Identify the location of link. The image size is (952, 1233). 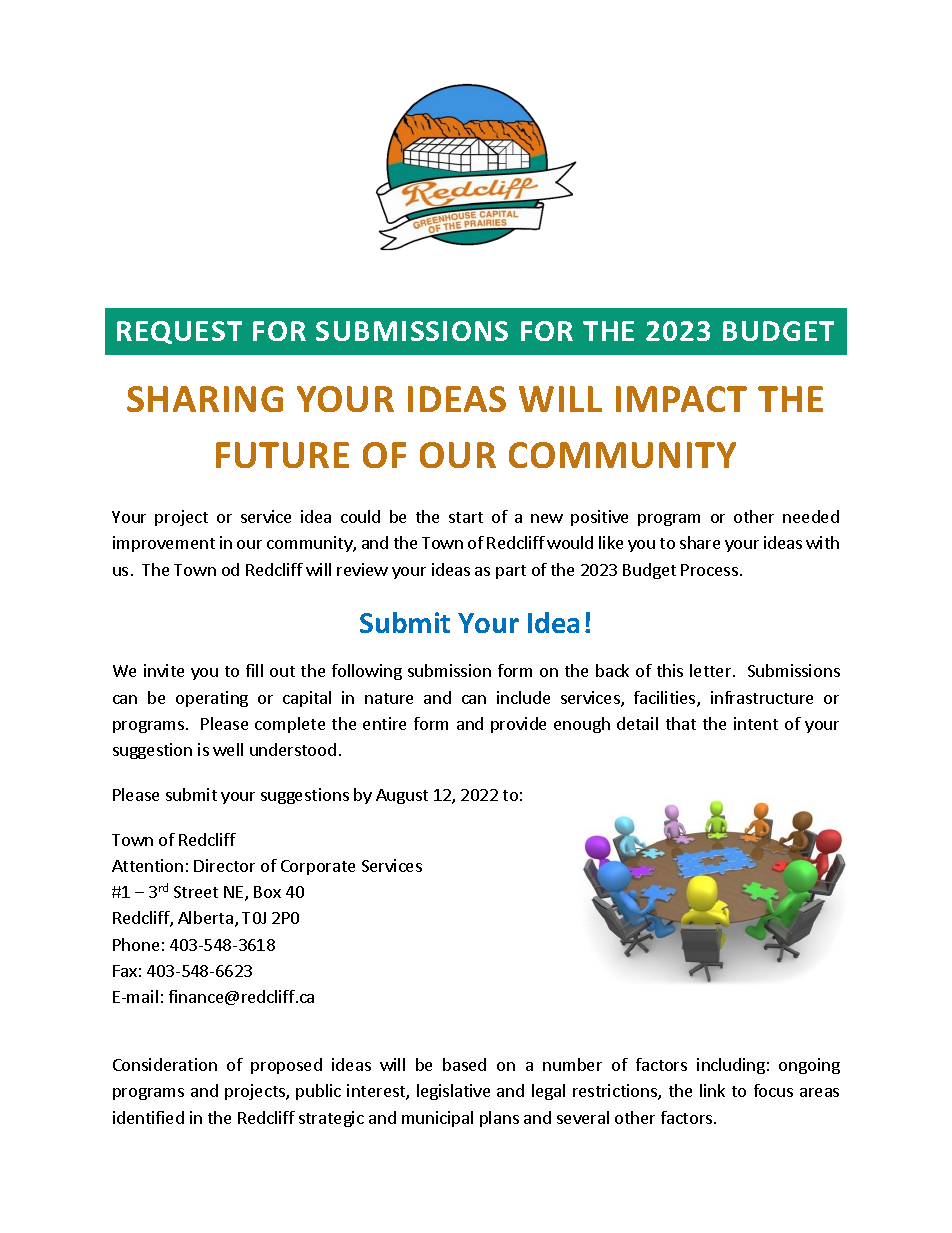
(712, 1090).
